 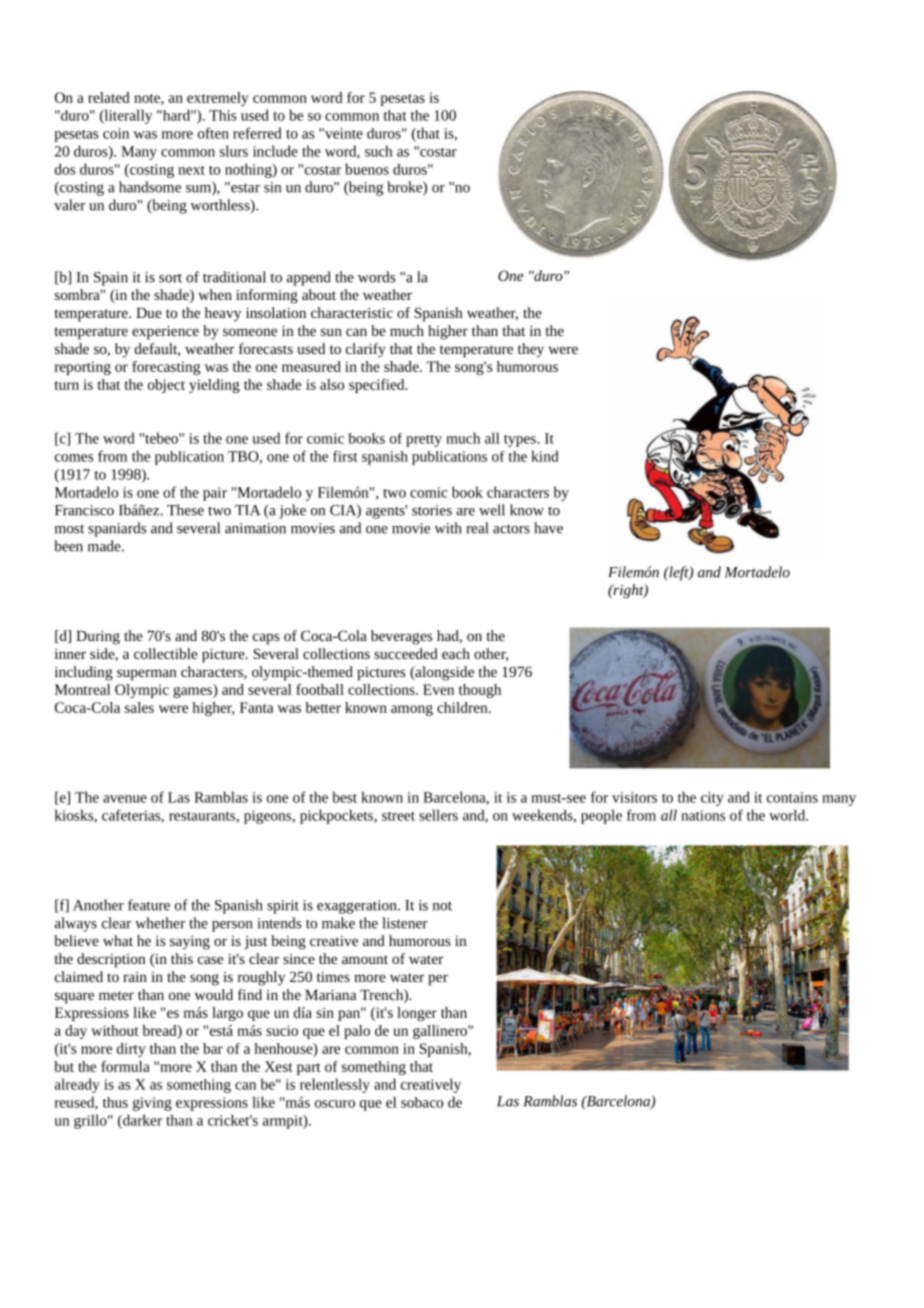 I want to click on coin, so click(x=116, y=133).
